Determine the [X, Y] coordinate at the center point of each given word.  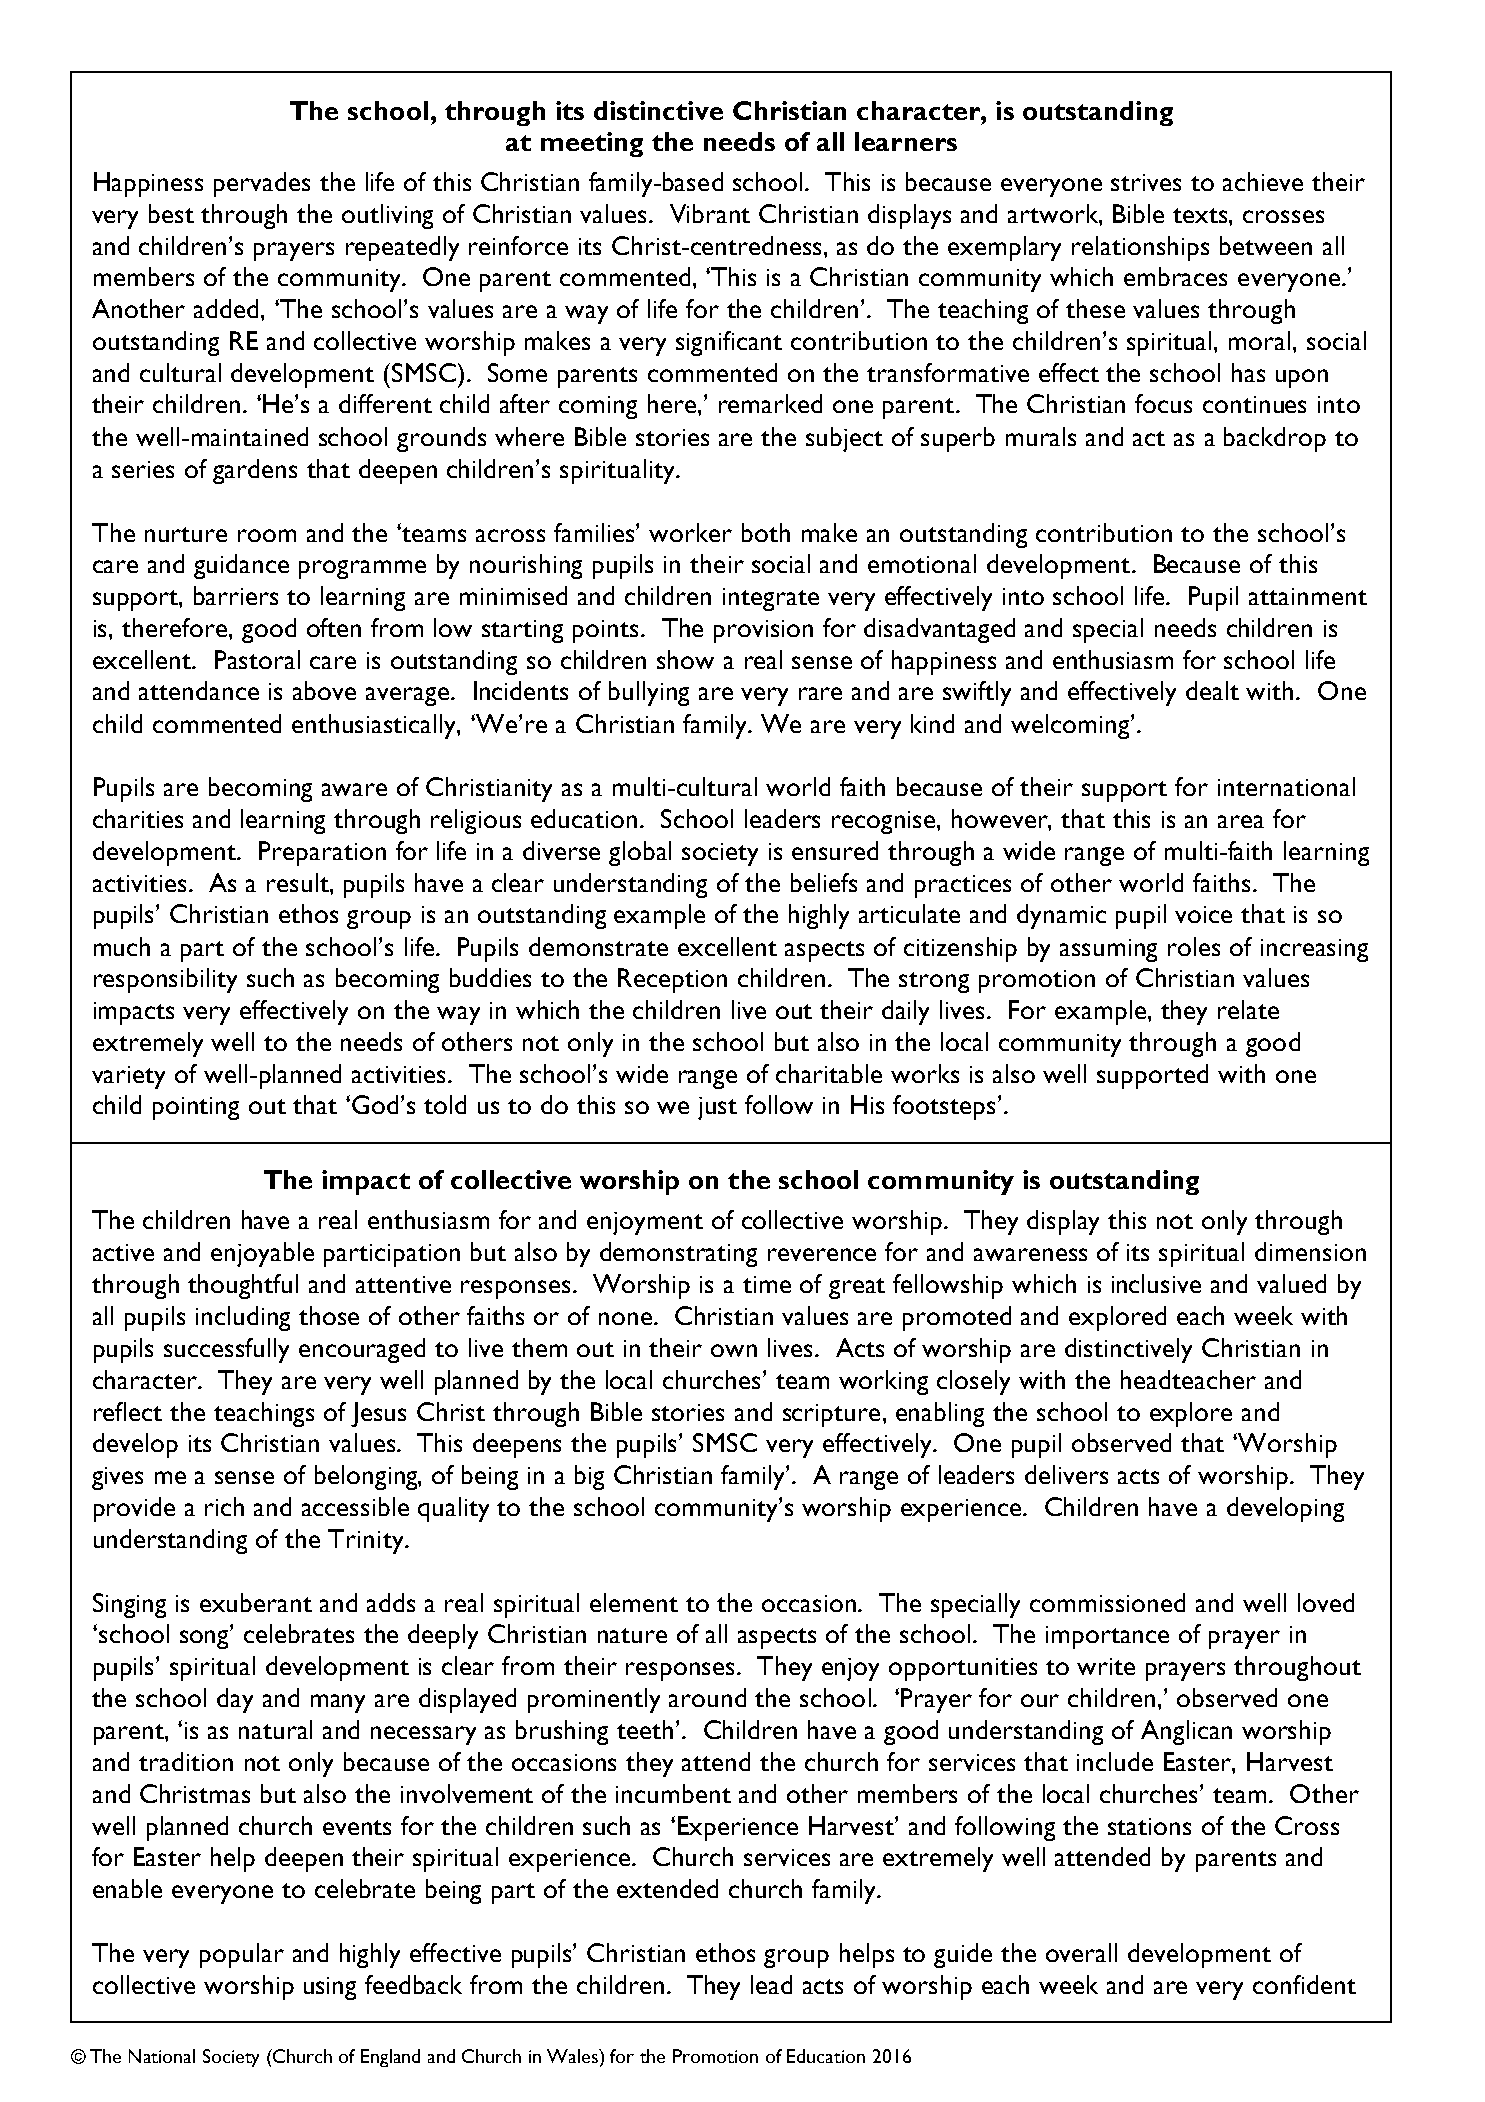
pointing [196, 1108]
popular [242, 1955]
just [717, 1108]
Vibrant [710, 213]
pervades [262, 184]
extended [667, 1888]
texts [1201, 215]
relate [1248, 1009]
